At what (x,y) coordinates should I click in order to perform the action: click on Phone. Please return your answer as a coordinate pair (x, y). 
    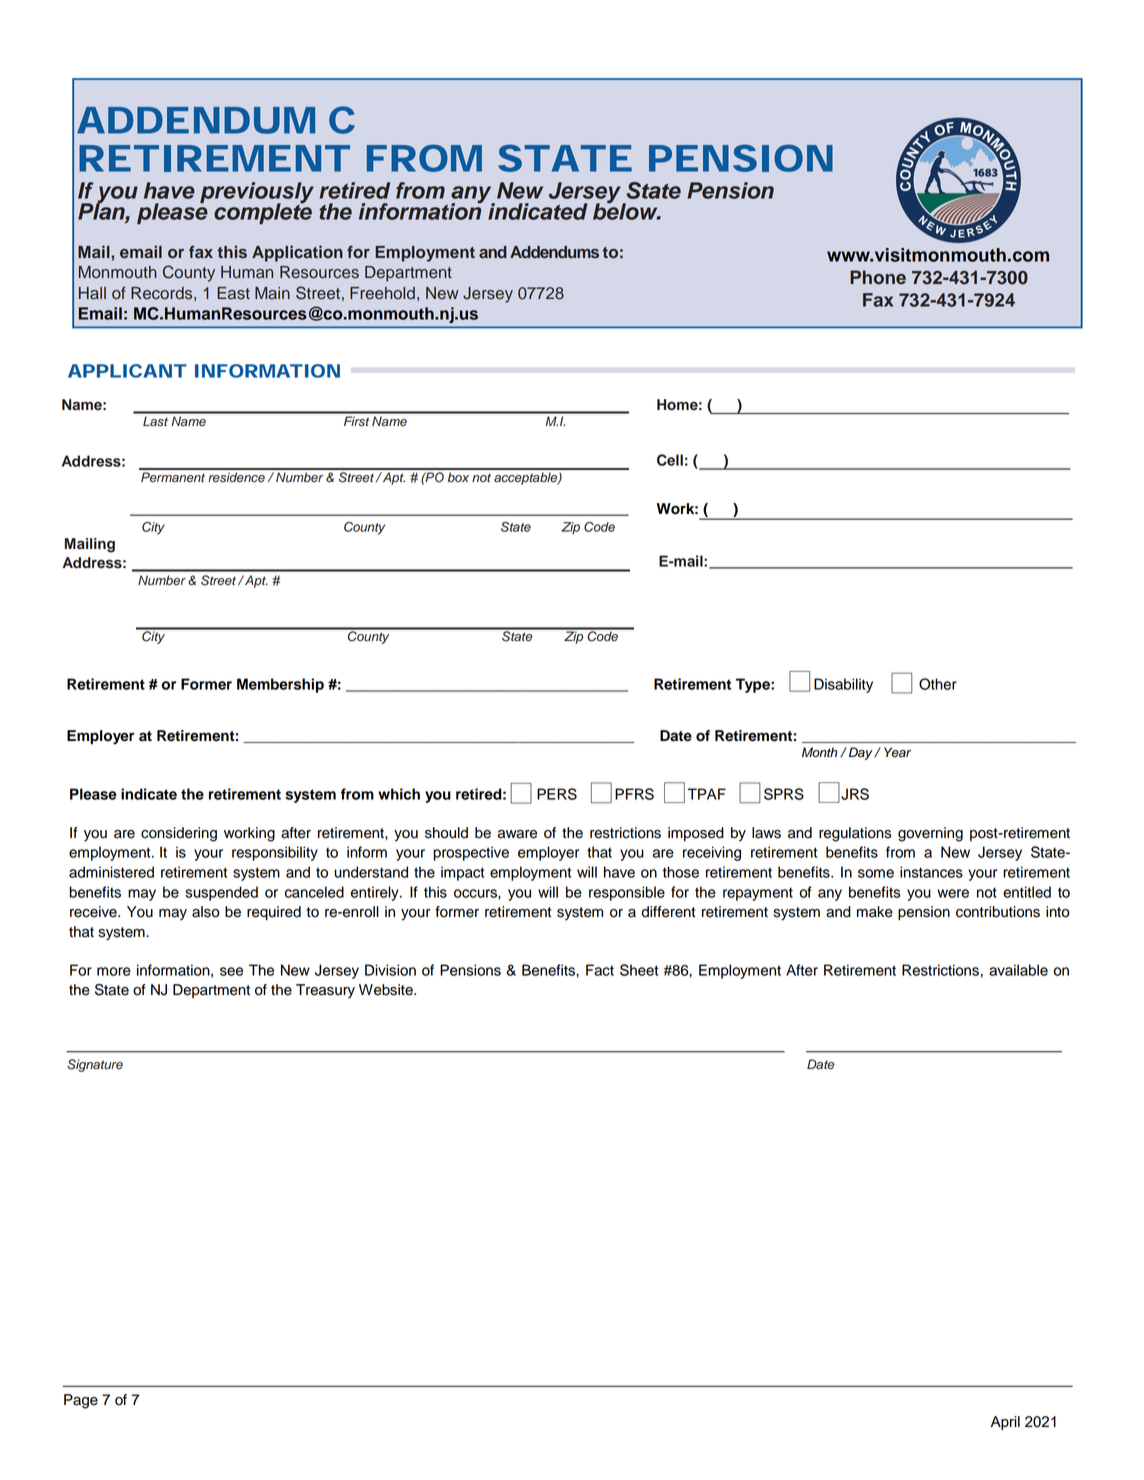
    Looking at the image, I should click on (878, 277).
